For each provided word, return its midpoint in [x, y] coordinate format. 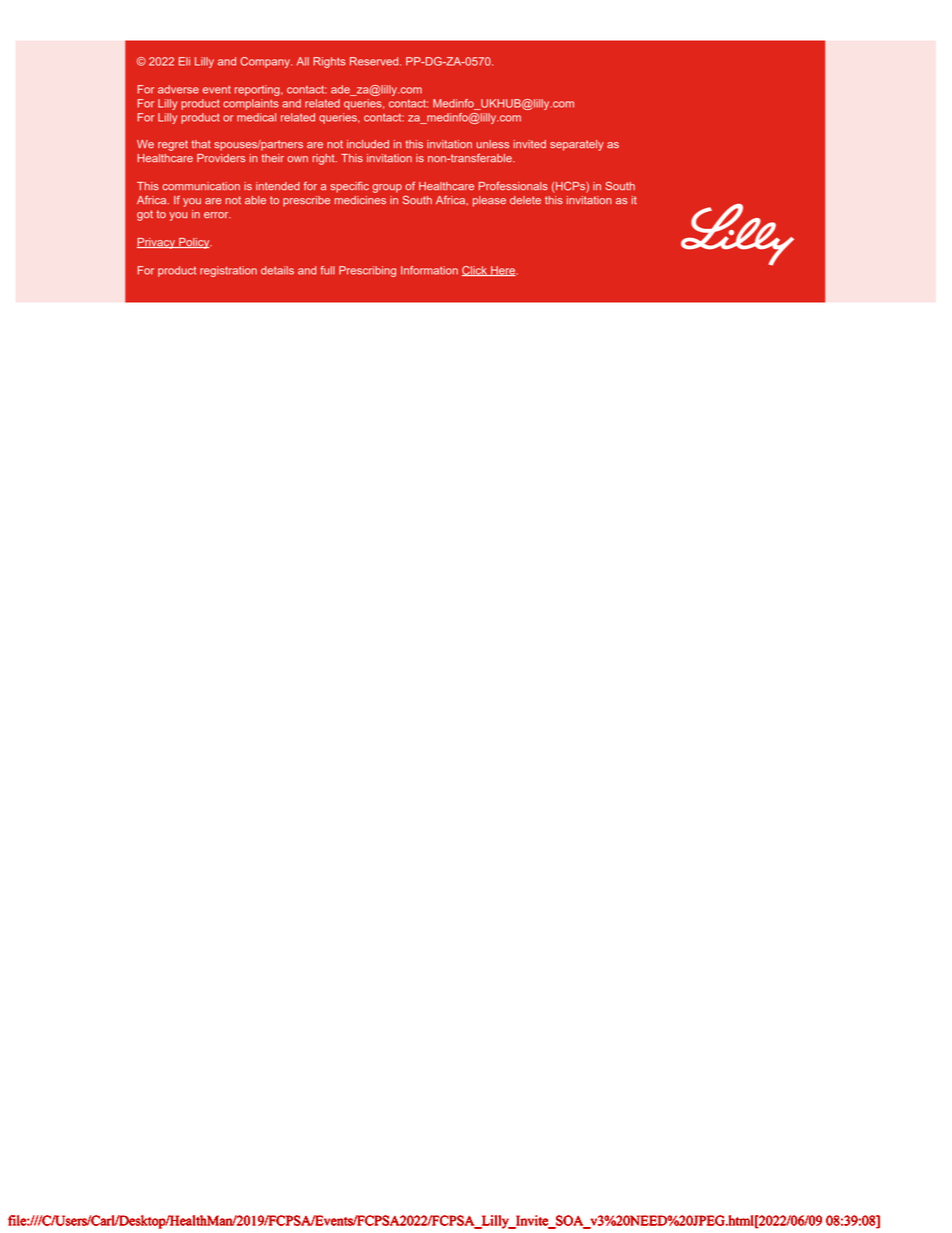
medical [256, 117]
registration [228, 271]
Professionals [513, 186]
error [217, 215]
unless [492, 144]
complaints [251, 104]
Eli [184, 61]
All [303, 61]
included [368, 144]
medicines [360, 200]
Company [266, 62]
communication [201, 186]
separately [577, 145]
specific [349, 187]
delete [525, 200]
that [201, 144]
